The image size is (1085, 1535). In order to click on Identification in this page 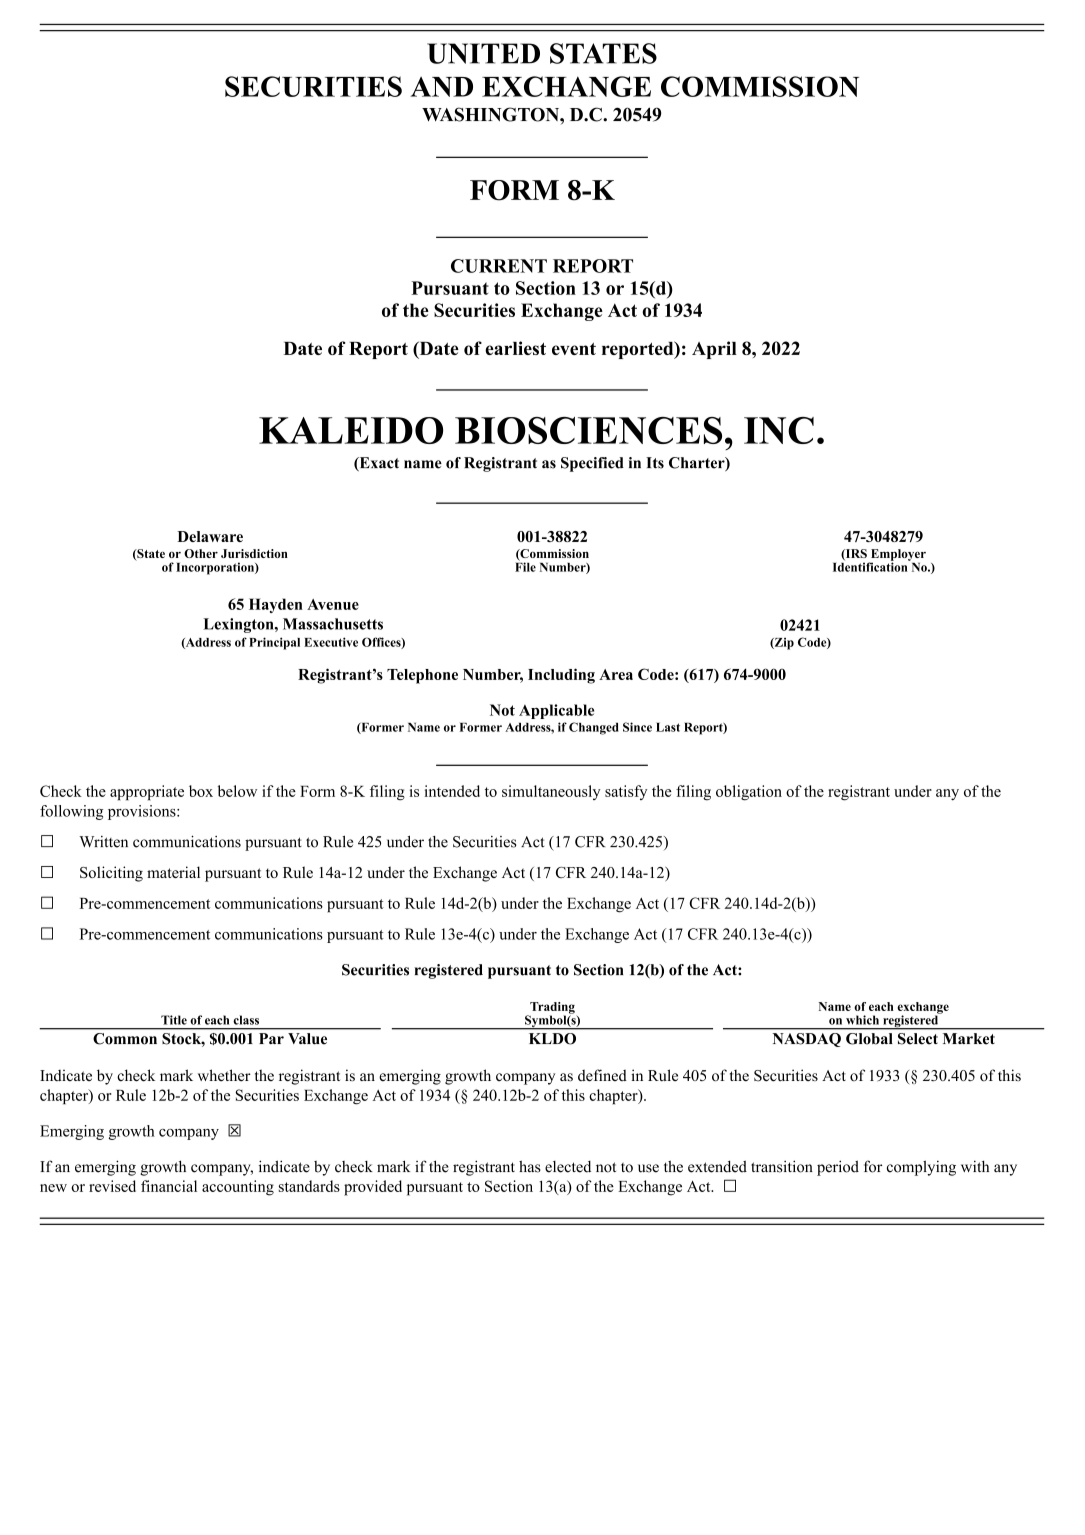, I will do `click(871, 566)`.
